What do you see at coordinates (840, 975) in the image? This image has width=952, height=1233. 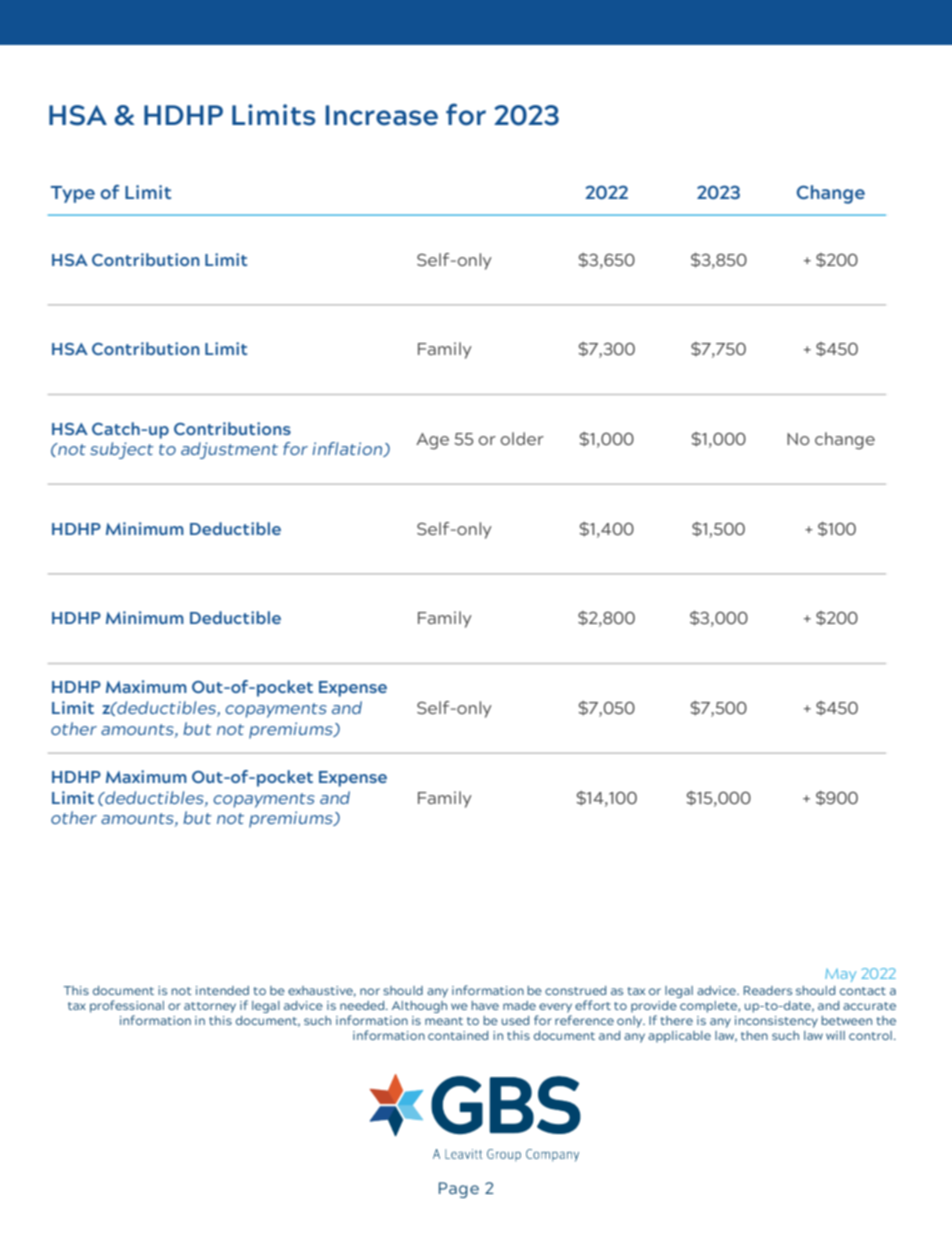 I see `May` at bounding box center [840, 975].
